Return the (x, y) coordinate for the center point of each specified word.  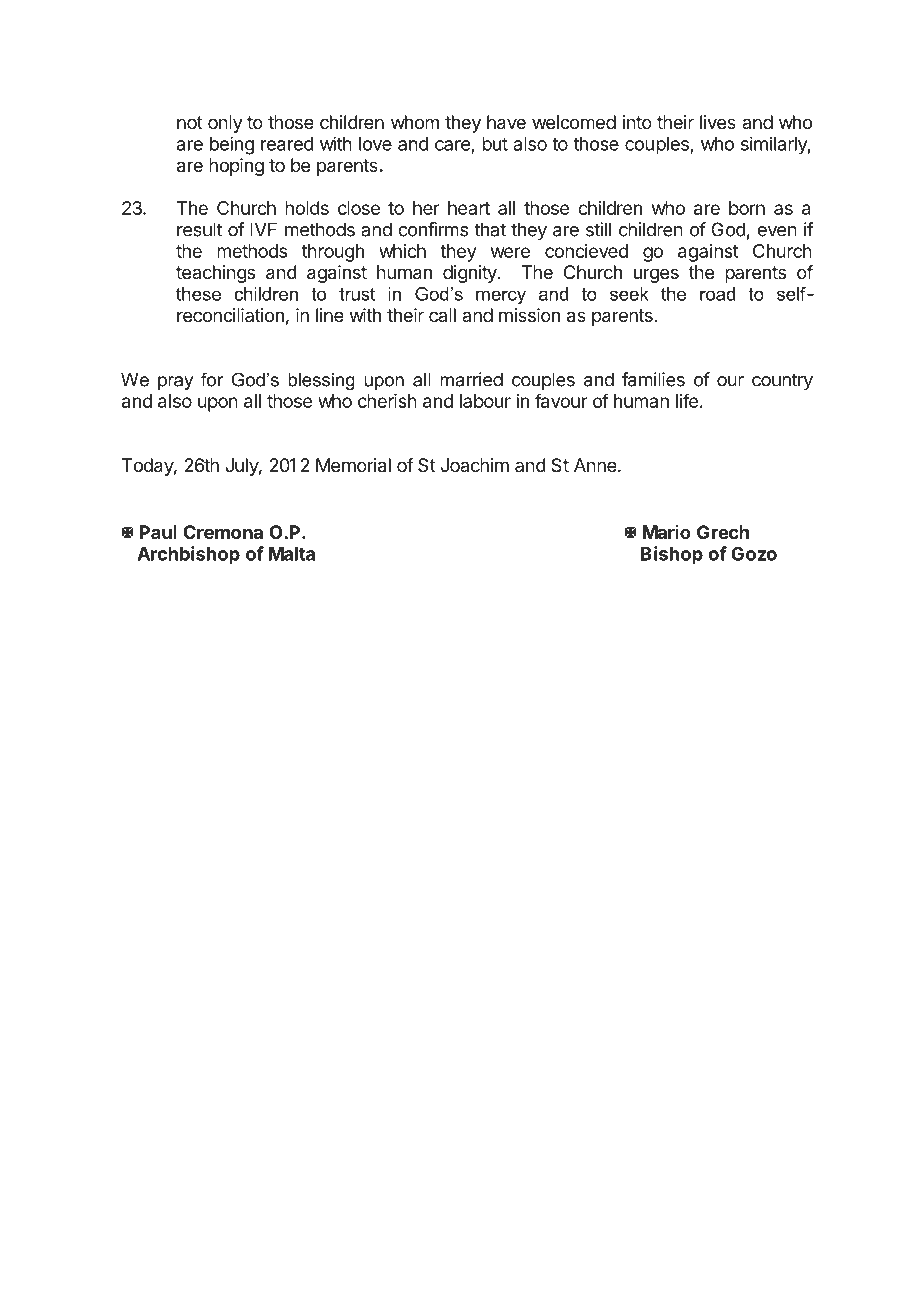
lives (718, 122)
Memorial (353, 465)
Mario (666, 532)
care (452, 145)
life (687, 400)
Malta (292, 554)
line (330, 315)
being (232, 145)
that (490, 229)
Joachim (475, 465)
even (777, 231)
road (717, 294)
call (442, 315)
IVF (263, 229)
